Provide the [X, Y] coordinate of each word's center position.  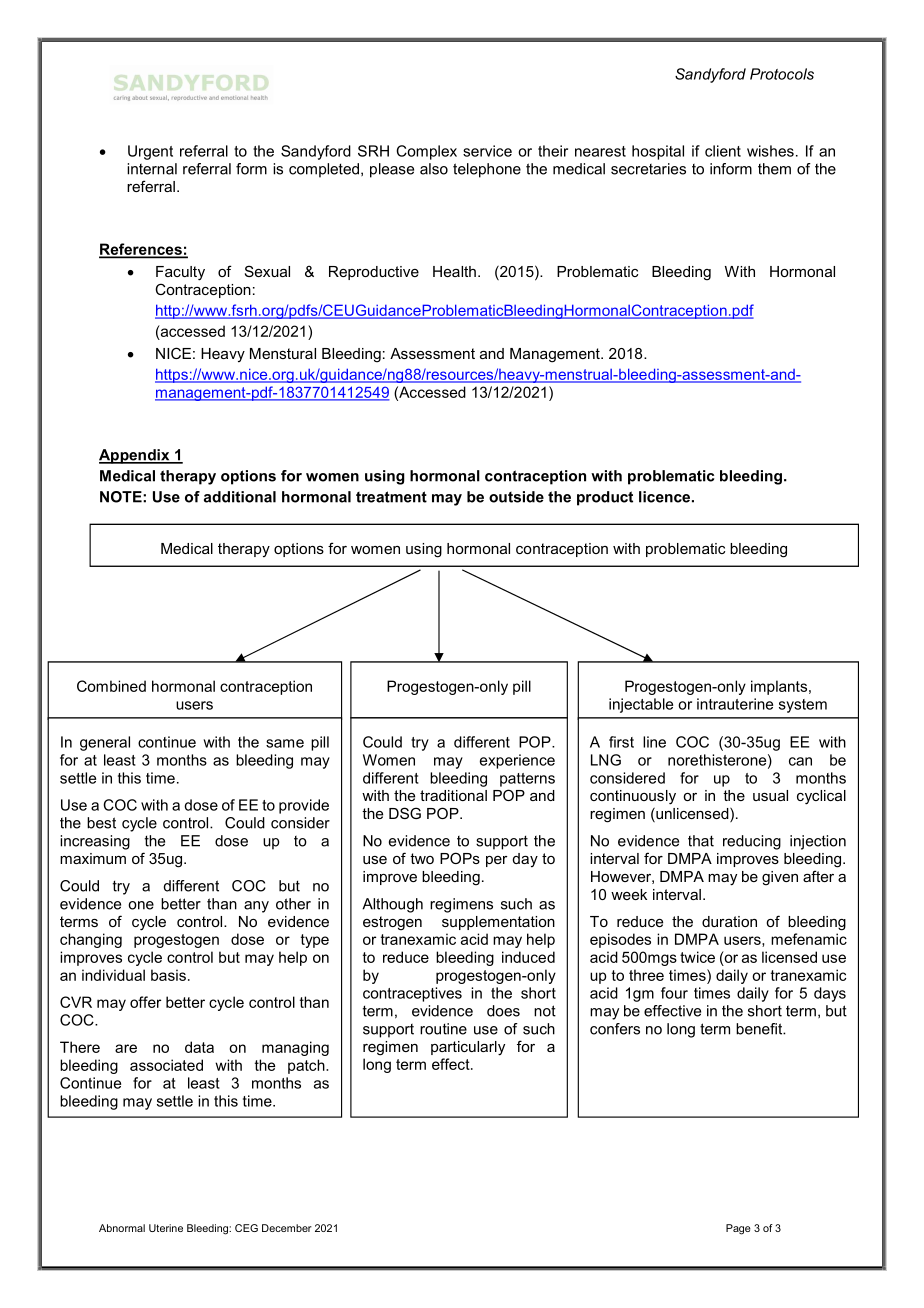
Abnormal [122, 1228]
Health [454, 271]
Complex [426, 152]
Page [738, 1229]
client [723, 151]
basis [168, 975]
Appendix [135, 456]
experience [517, 761]
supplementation [498, 923]
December [287, 1228]
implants [779, 687]
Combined [111, 686]
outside [516, 497]
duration [729, 921]
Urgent [150, 152]
